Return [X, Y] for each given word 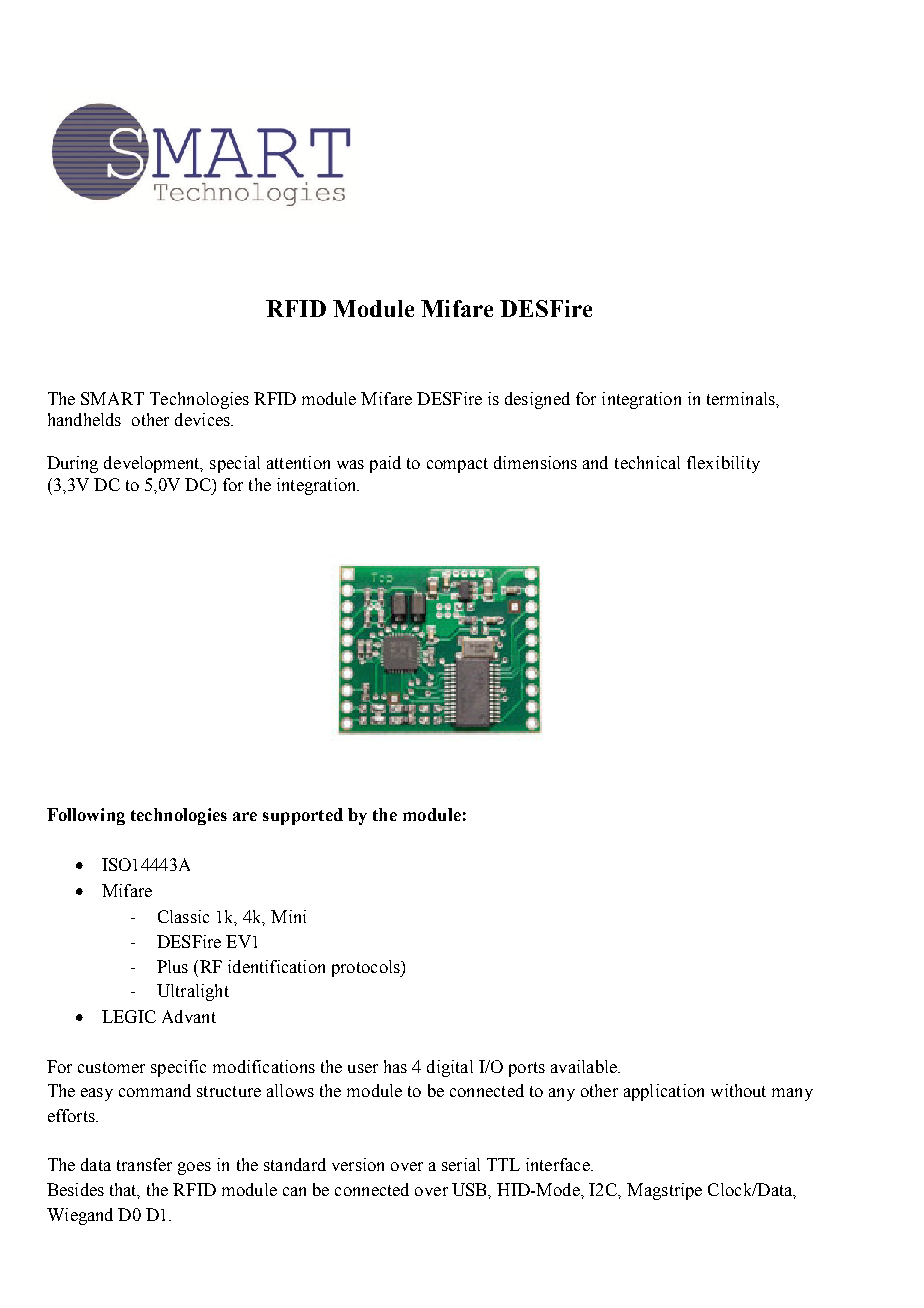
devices [203, 419]
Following [86, 816]
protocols [367, 968]
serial [461, 1164]
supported [303, 816]
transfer [144, 1164]
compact [457, 465]
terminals [742, 398]
